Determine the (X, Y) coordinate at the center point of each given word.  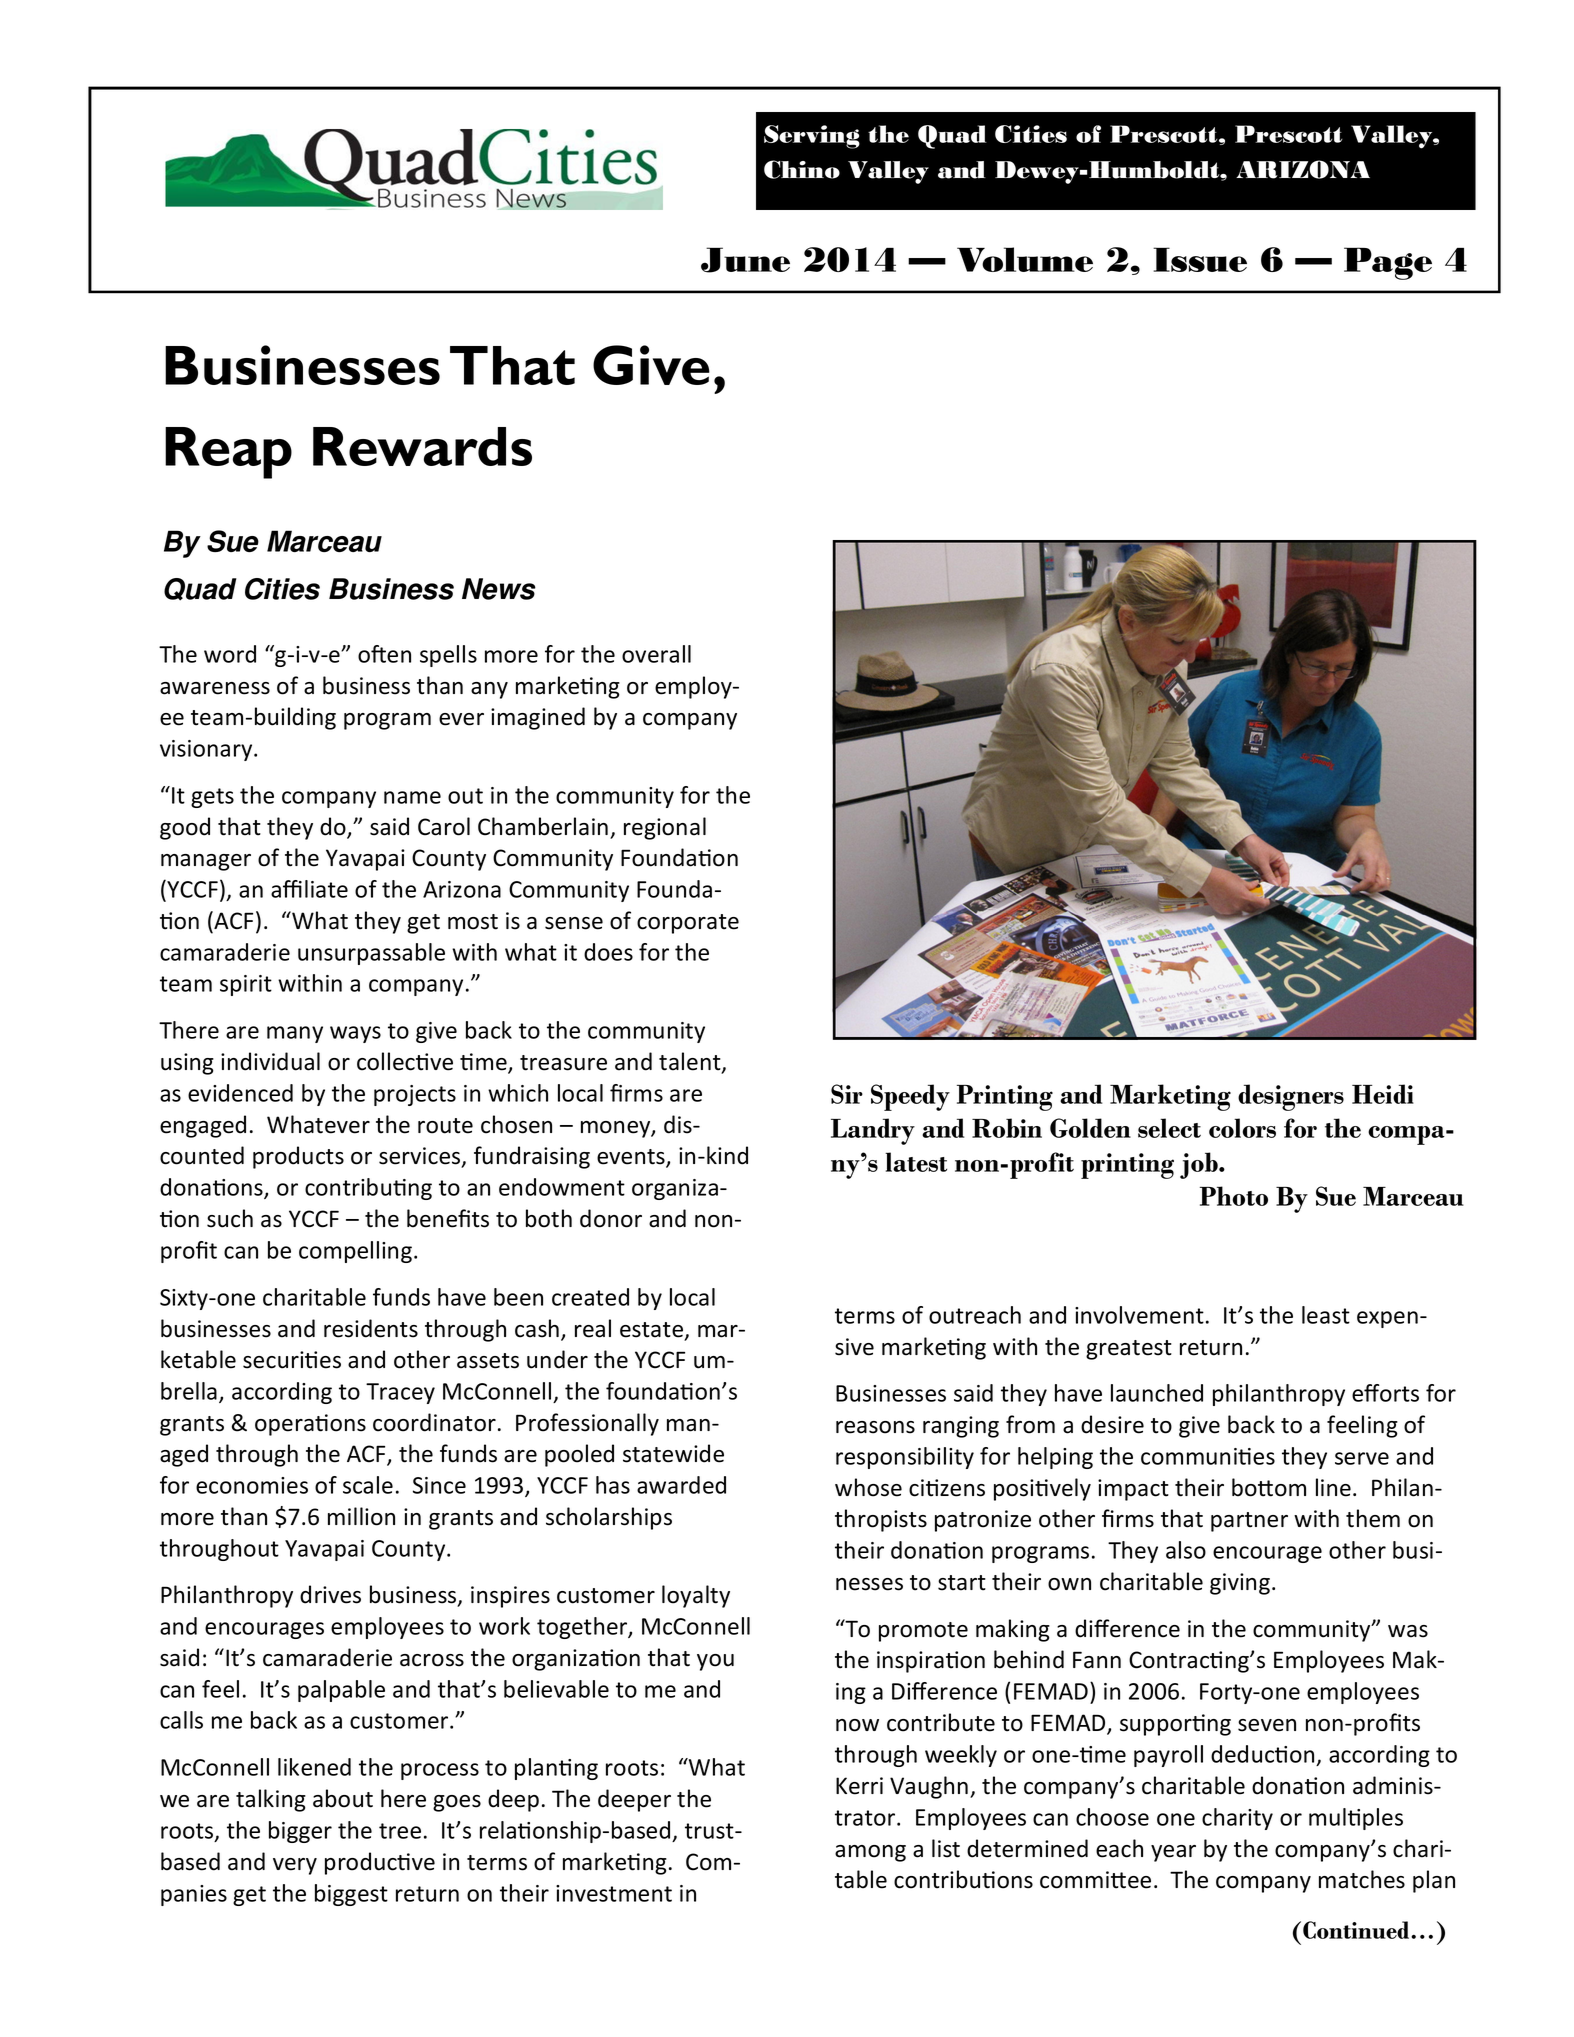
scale (368, 1485)
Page (1388, 263)
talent (691, 1062)
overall (656, 654)
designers (1291, 1097)
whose (868, 1487)
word (230, 654)
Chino (802, 169)
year (1173, 1853)
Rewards (422, 446)
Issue (1200, 259)
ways (355, 1034)
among (870, 1853)
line (1333, 1487)
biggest (351, 1895)
